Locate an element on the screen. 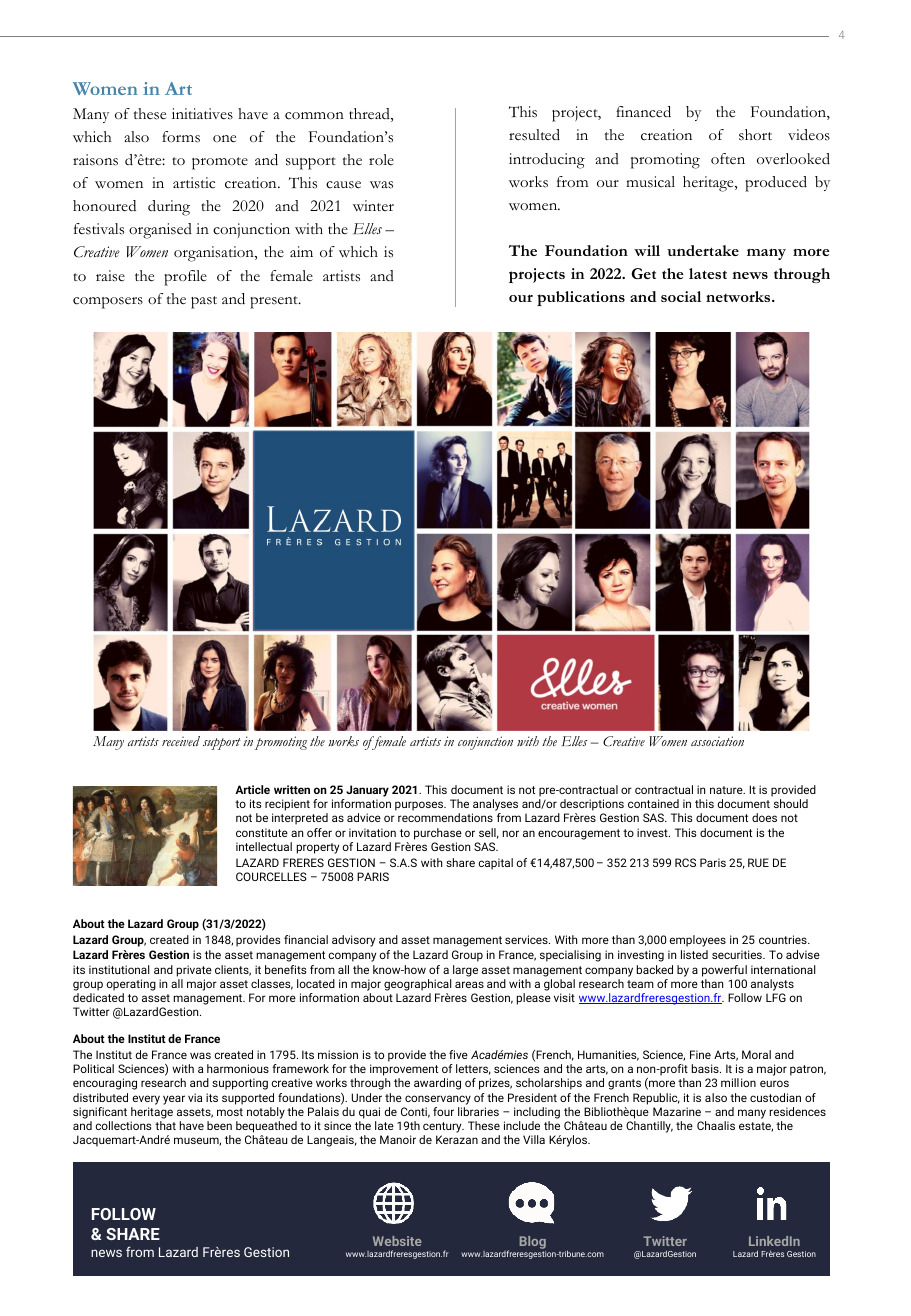 This screenshot has width=911, height=1316. Website is located at coordinates (397, 1241).
